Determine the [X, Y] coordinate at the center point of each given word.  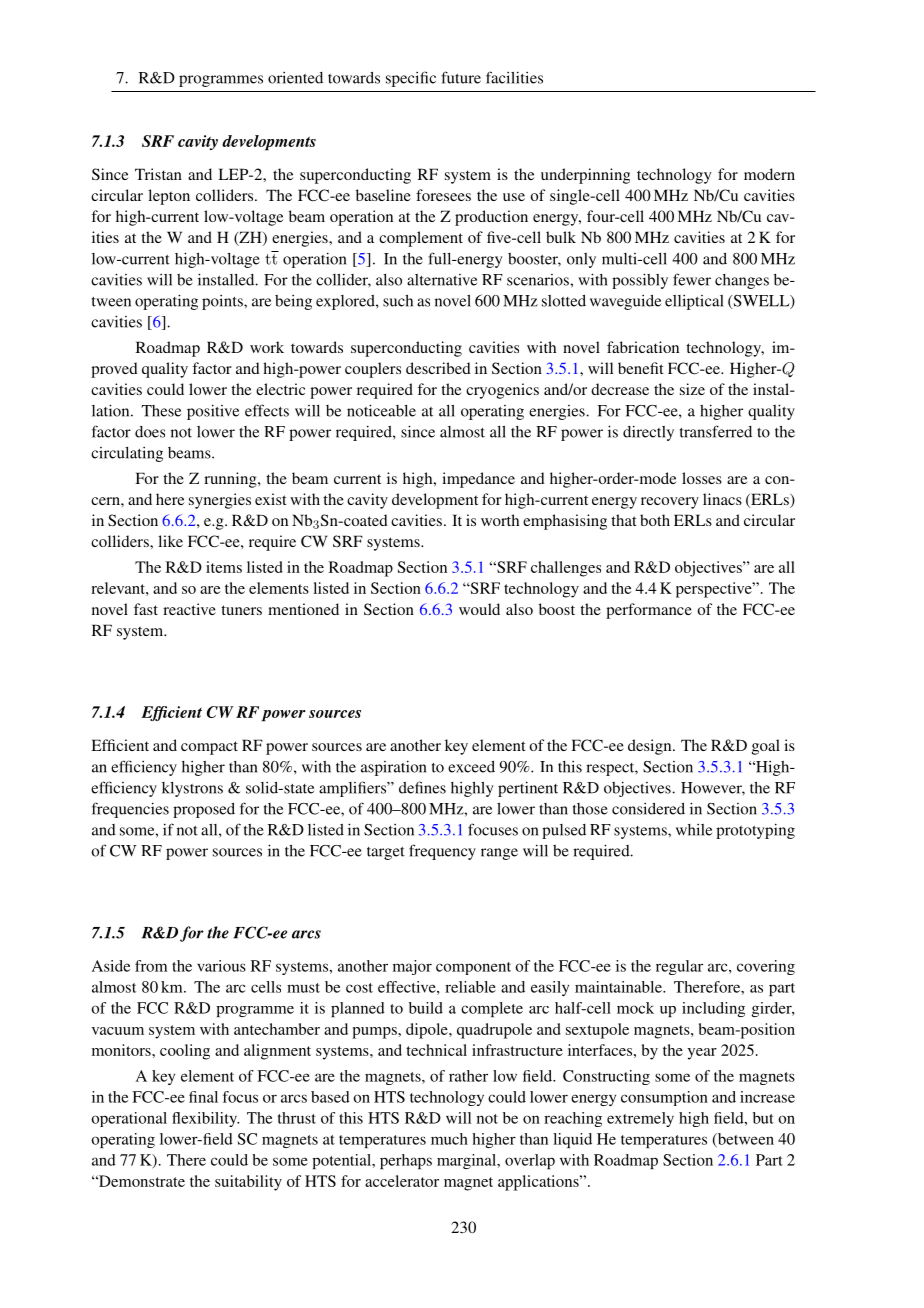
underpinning [585, 176]
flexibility [205, 1119]
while [694, 830]
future [461, 77]
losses [702, 478]
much [449, 1139]
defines [422, 787]
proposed [204, 810]
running [231, 480]
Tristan [158, 174]
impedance [478, 480]
